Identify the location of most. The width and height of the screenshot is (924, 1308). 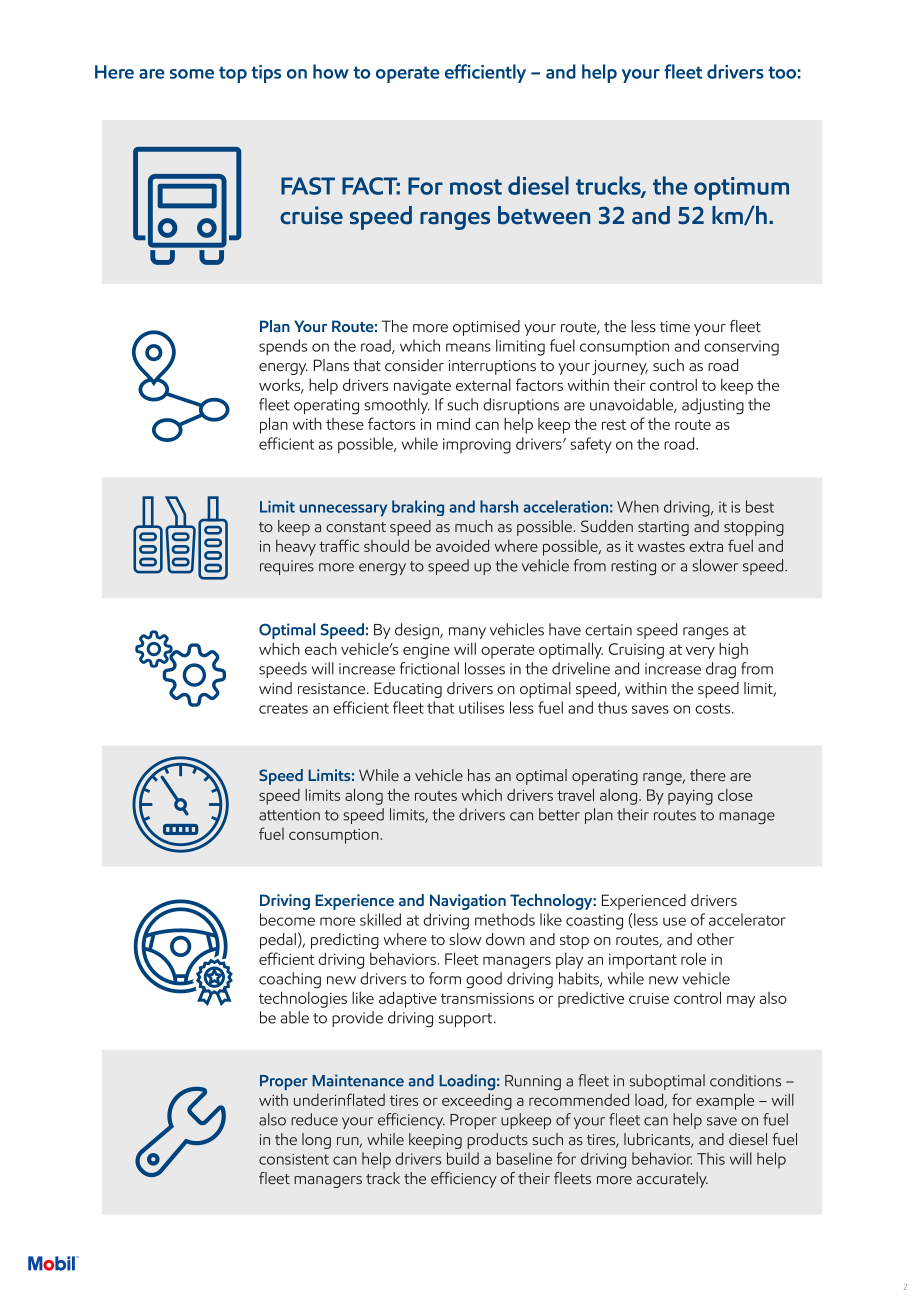
(476, 187).
